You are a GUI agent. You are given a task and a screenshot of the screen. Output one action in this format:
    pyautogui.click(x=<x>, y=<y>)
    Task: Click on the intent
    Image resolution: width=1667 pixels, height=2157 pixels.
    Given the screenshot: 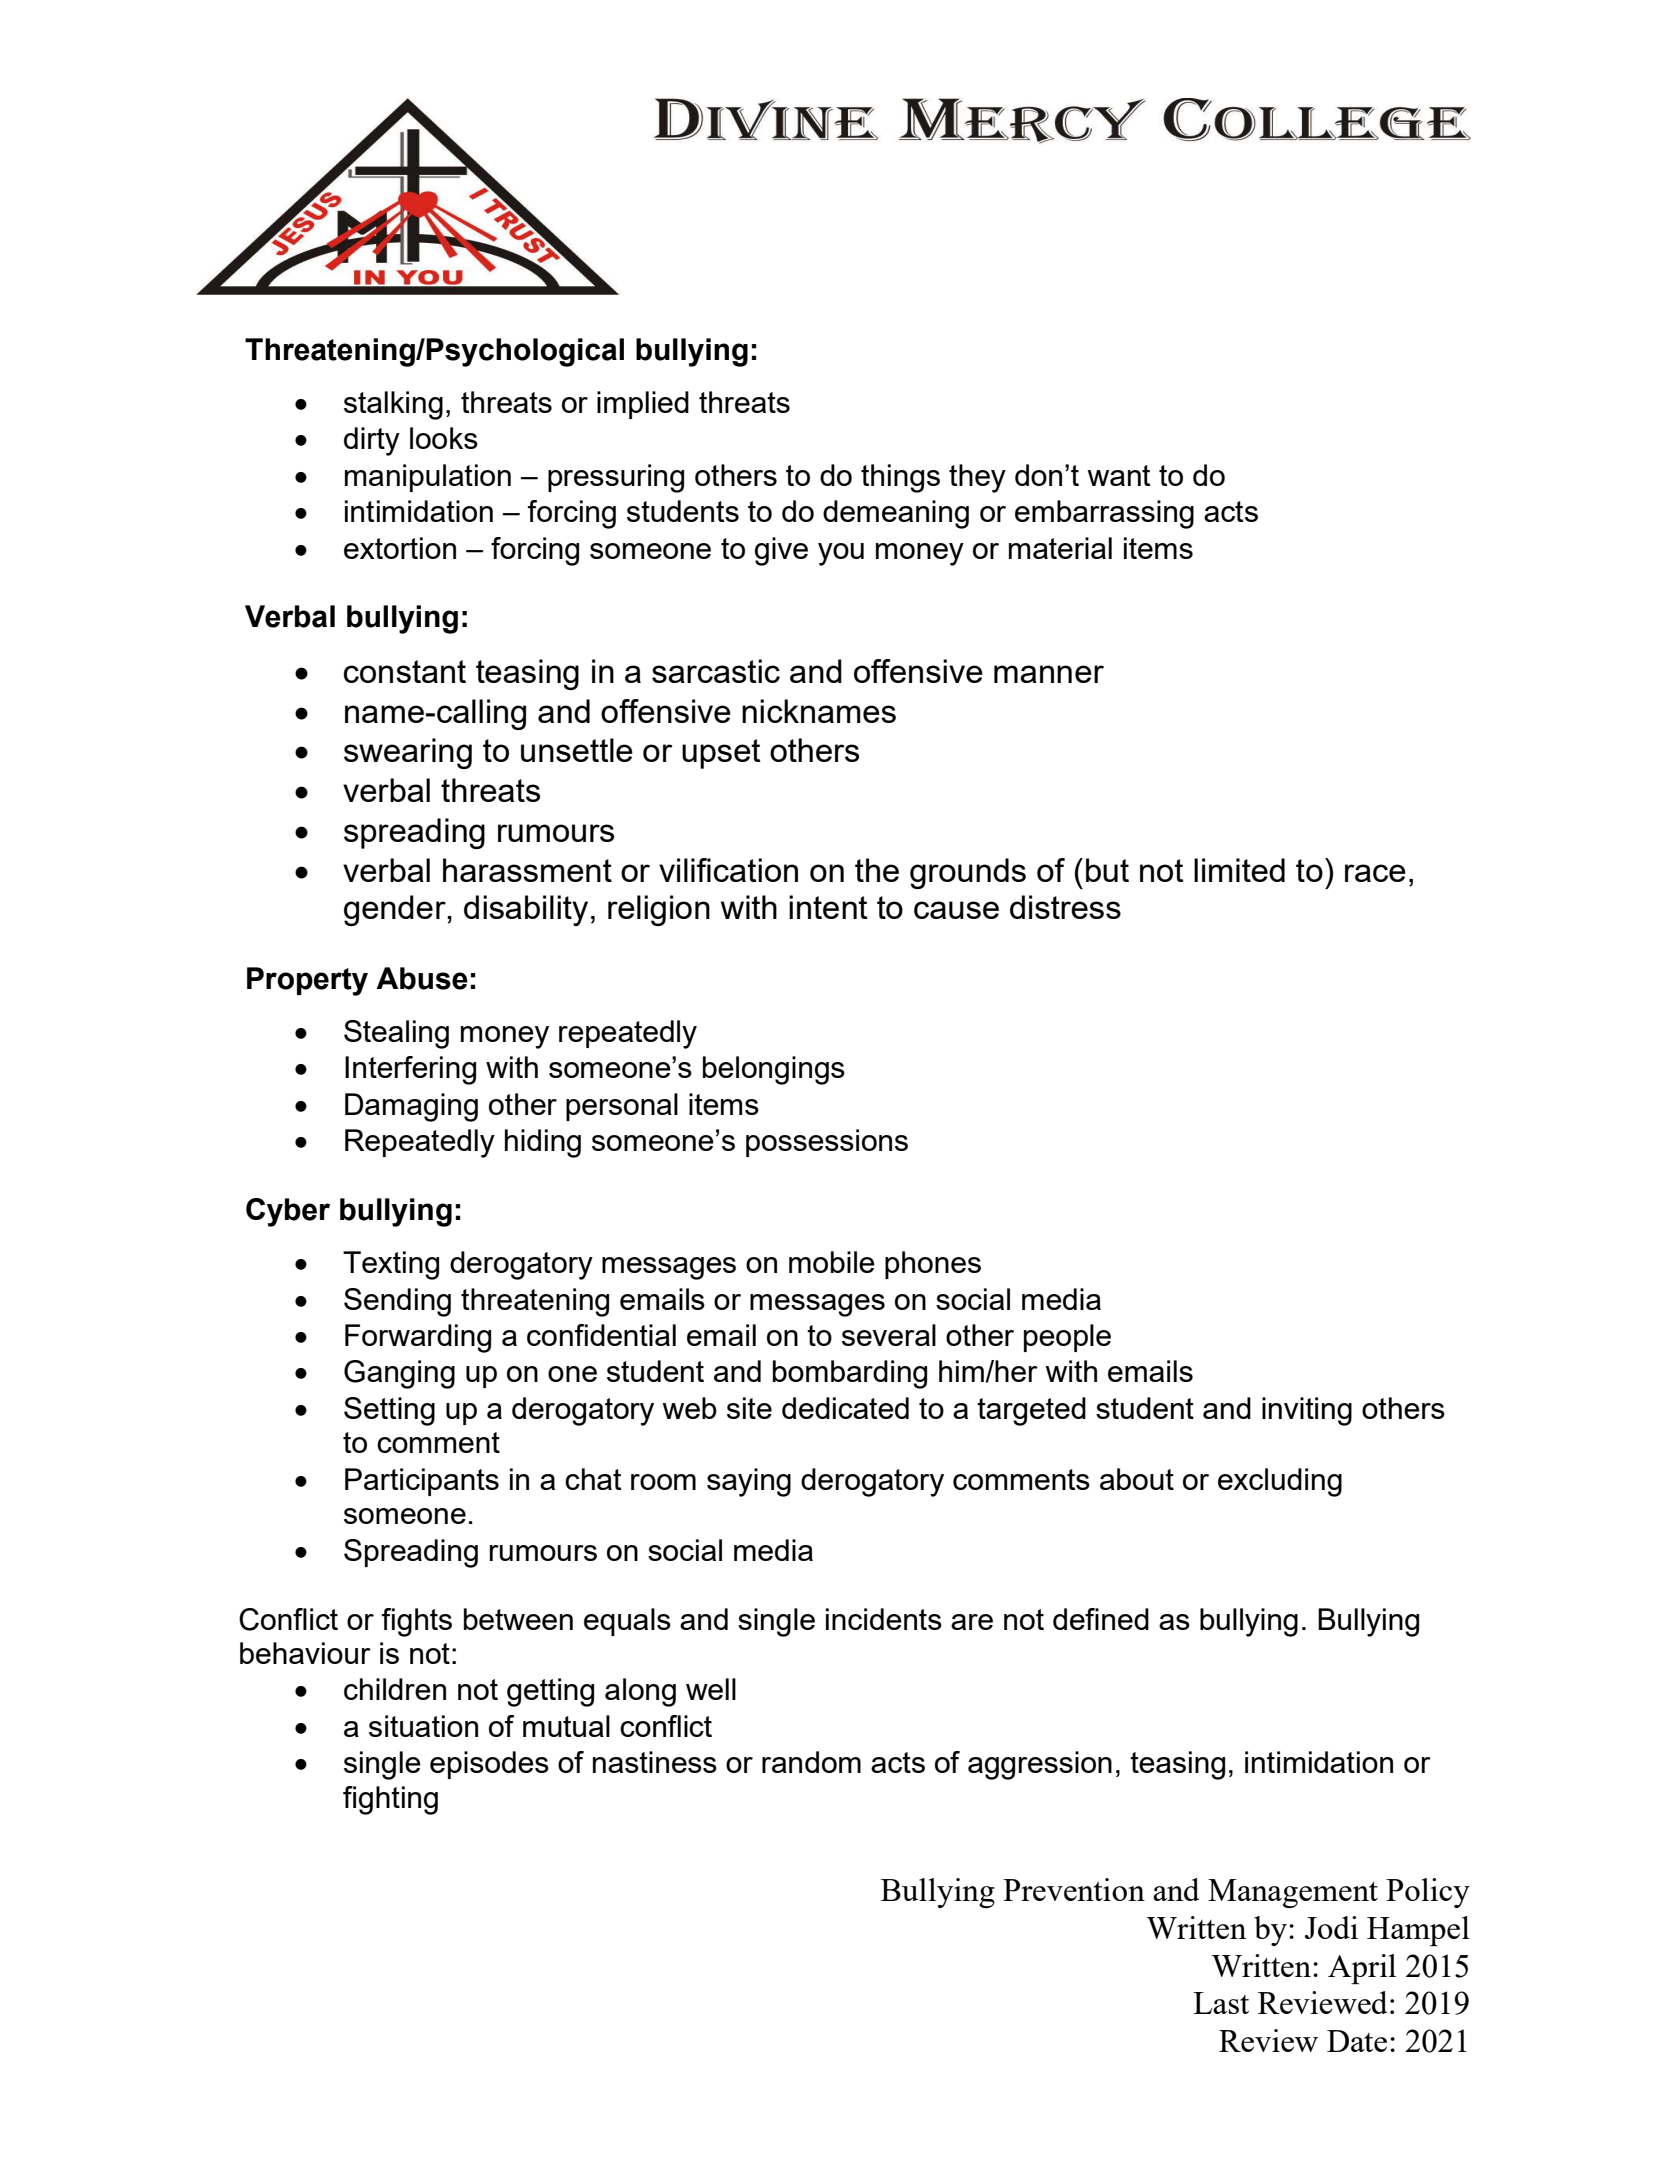 What is the action you would take?
    pyautogui.click(x=828, y=907)
